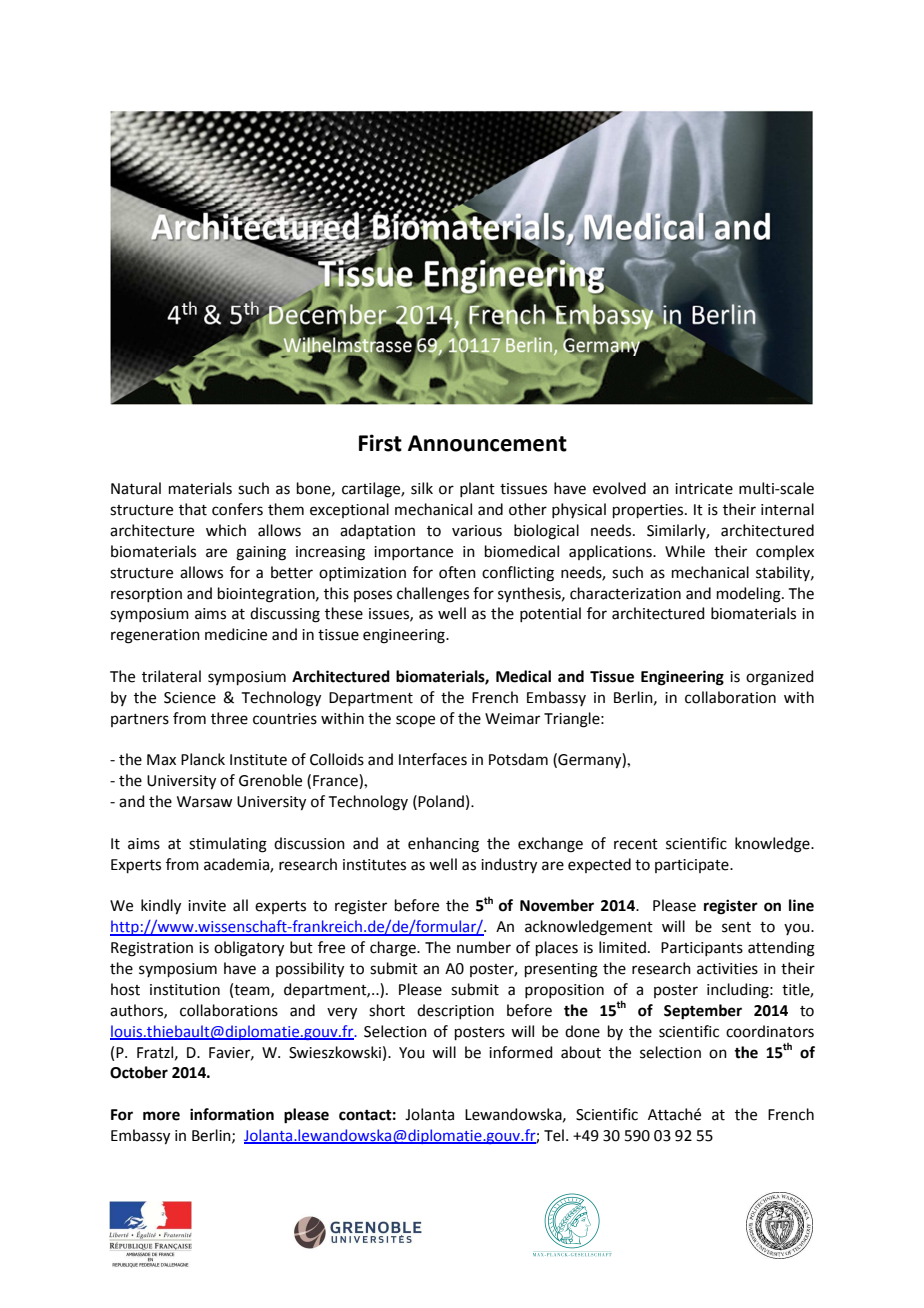 This screenshot has height=1308, width=924. Describe the element at coordinates (433, 759) in the screenshot. I see `Interfaces` at that location.
